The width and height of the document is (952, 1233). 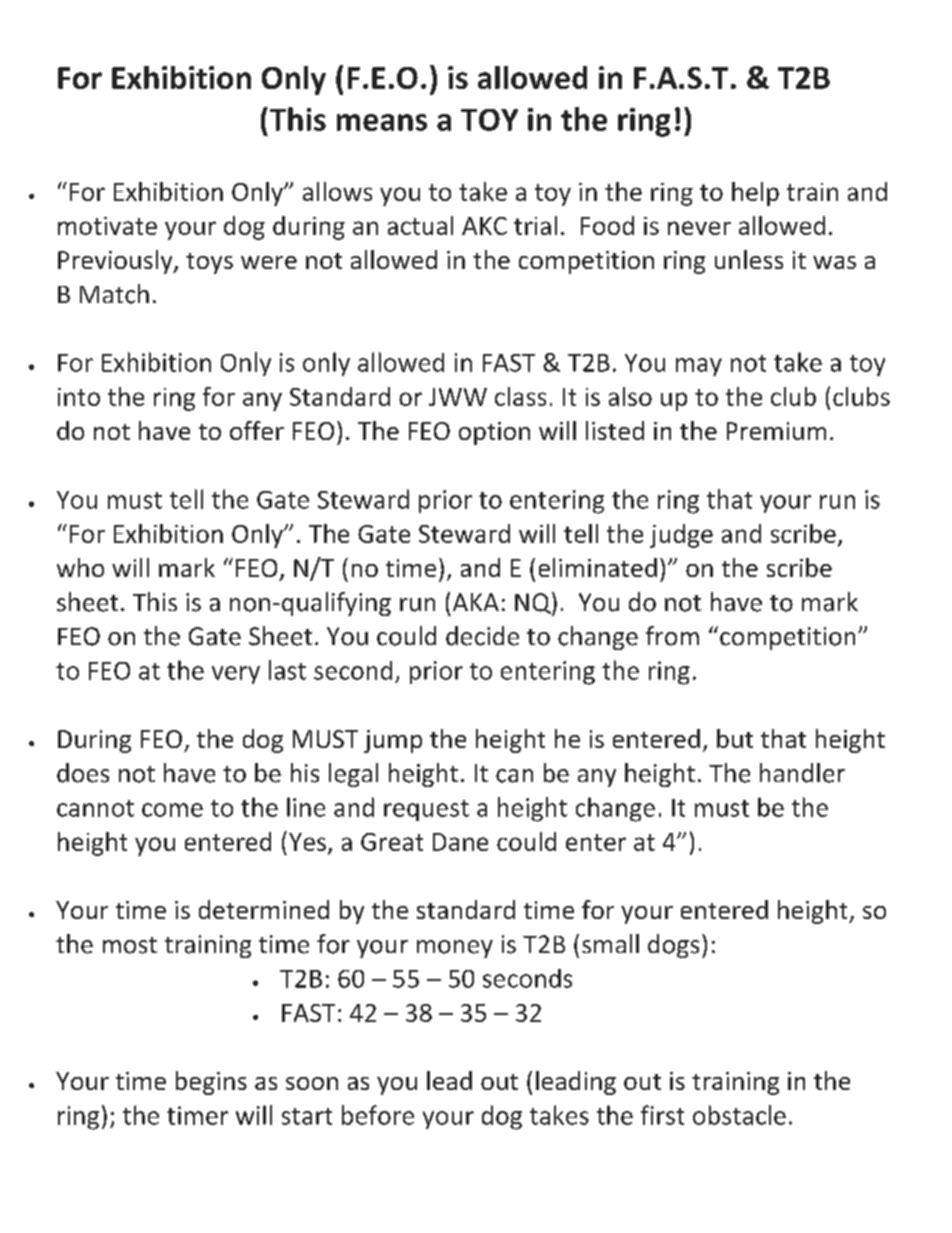 I want to click on motivate, so click(x=107, y=226).
